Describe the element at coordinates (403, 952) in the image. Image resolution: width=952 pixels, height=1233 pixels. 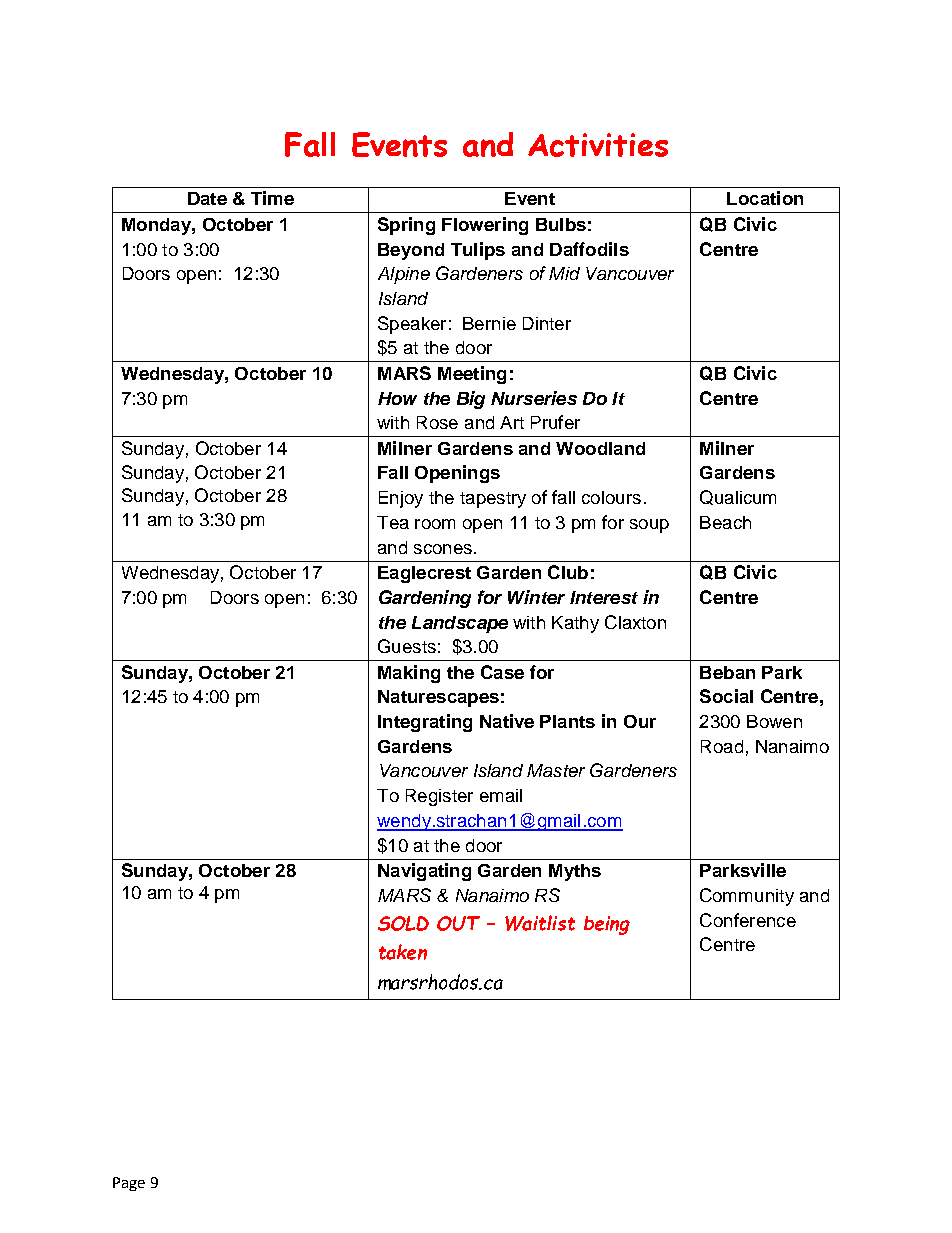
I see `taken` at that location.
